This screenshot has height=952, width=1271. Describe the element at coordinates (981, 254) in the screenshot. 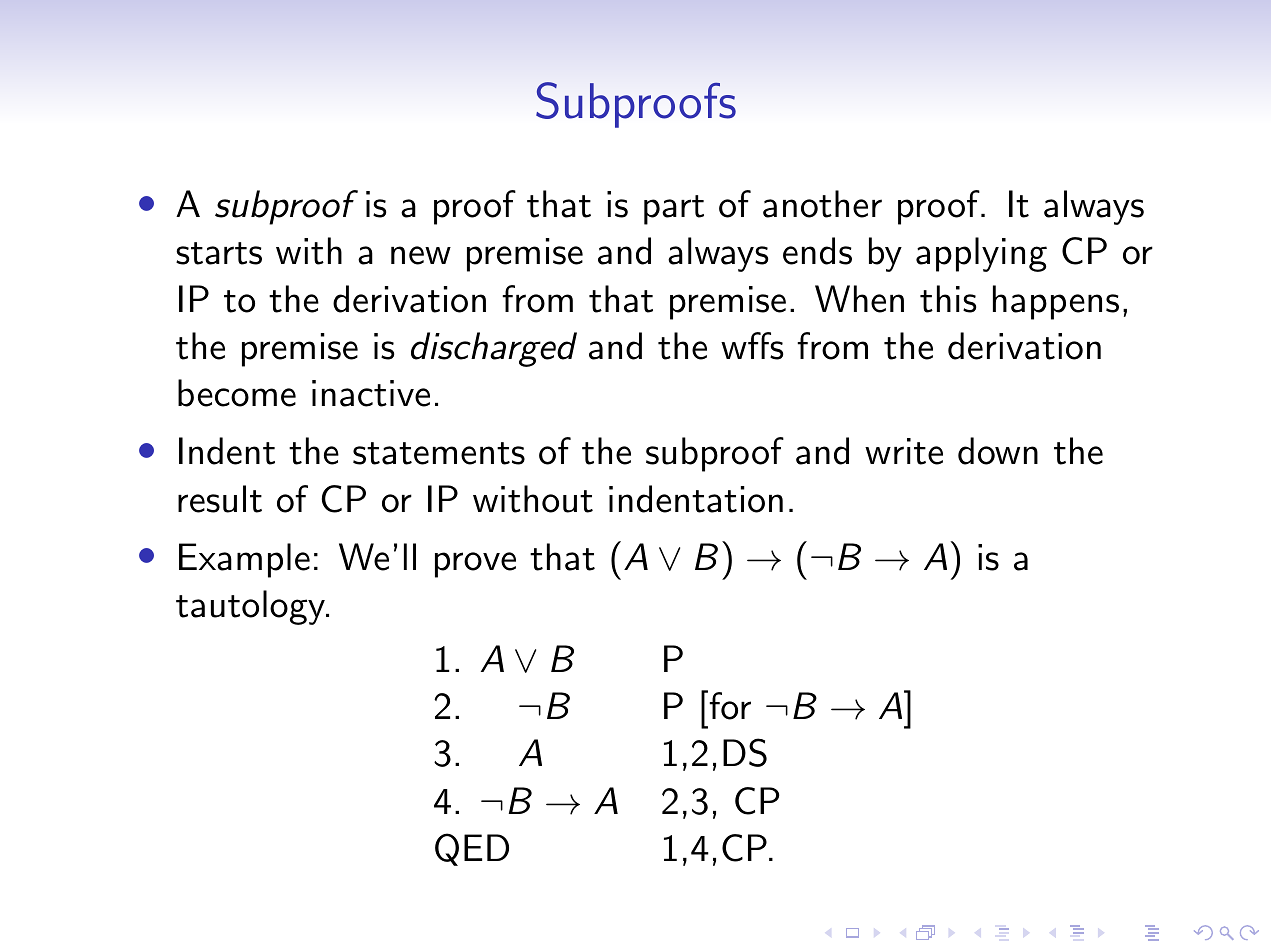

I see `applying` at that location.
